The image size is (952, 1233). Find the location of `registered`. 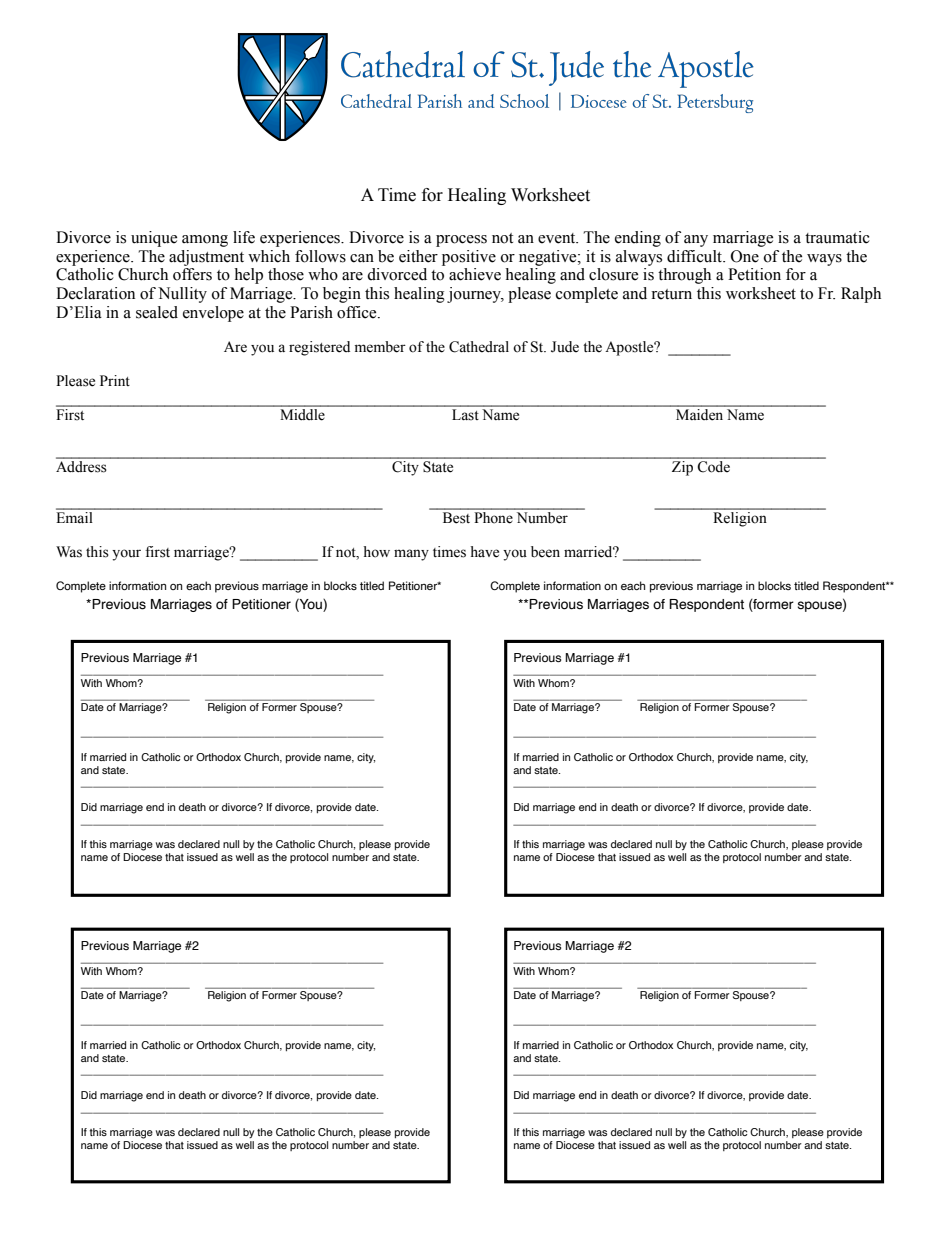

registered is located at coordinates (319, 348).
